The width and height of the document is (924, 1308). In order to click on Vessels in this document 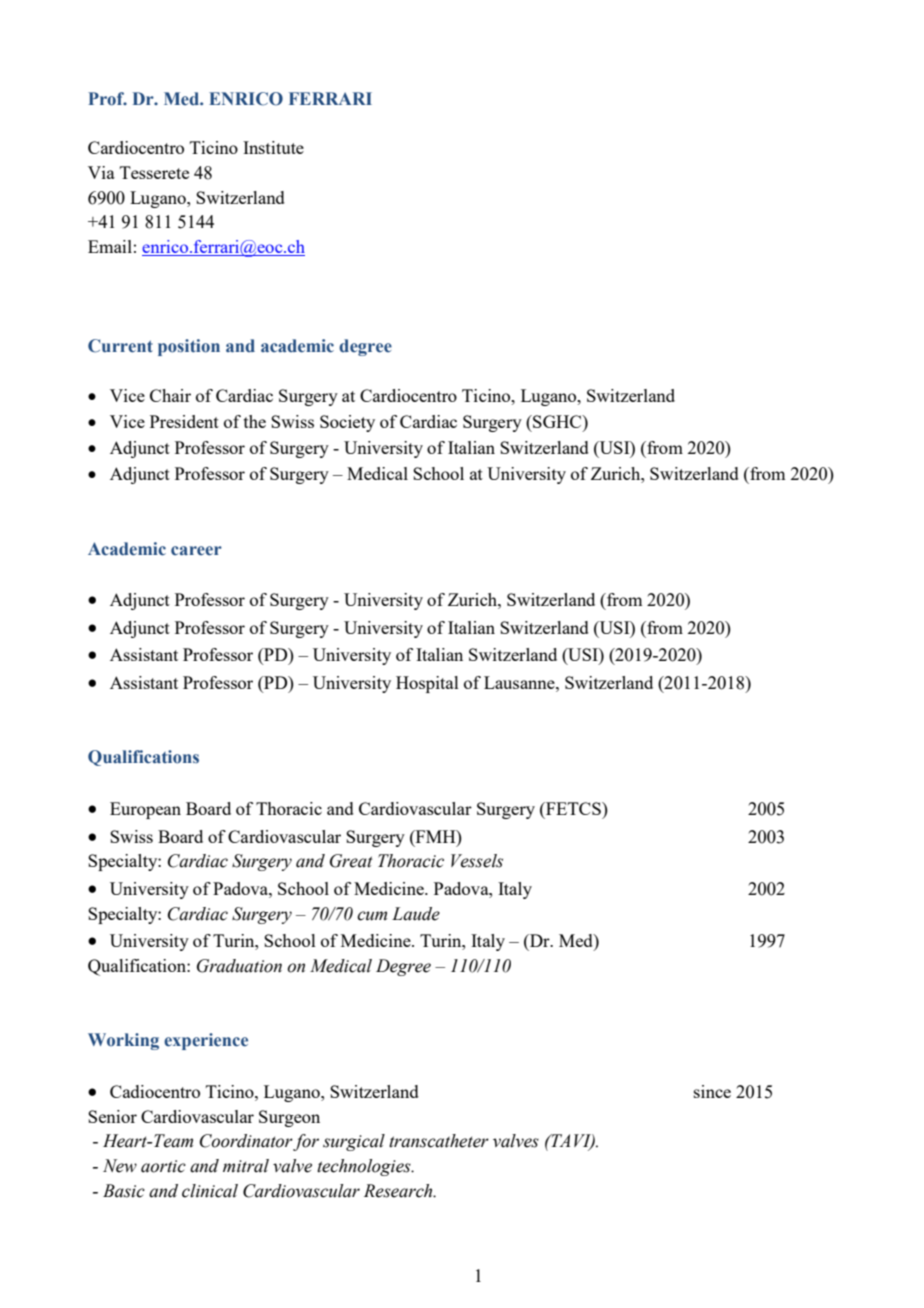, I will do `click(477, 861)`.
